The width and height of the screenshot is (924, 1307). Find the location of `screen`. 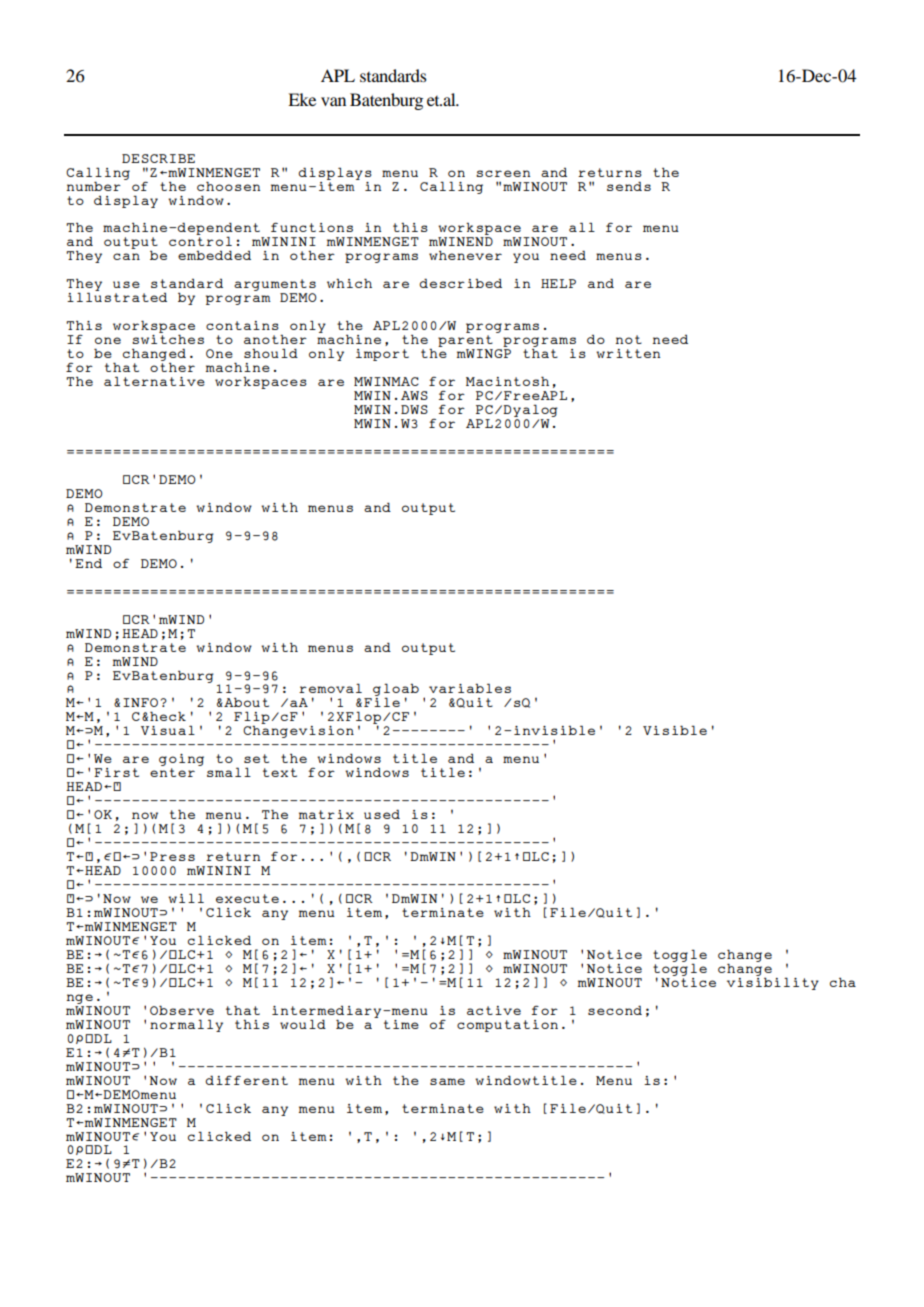

screen is located at coordinates (503, 173).
